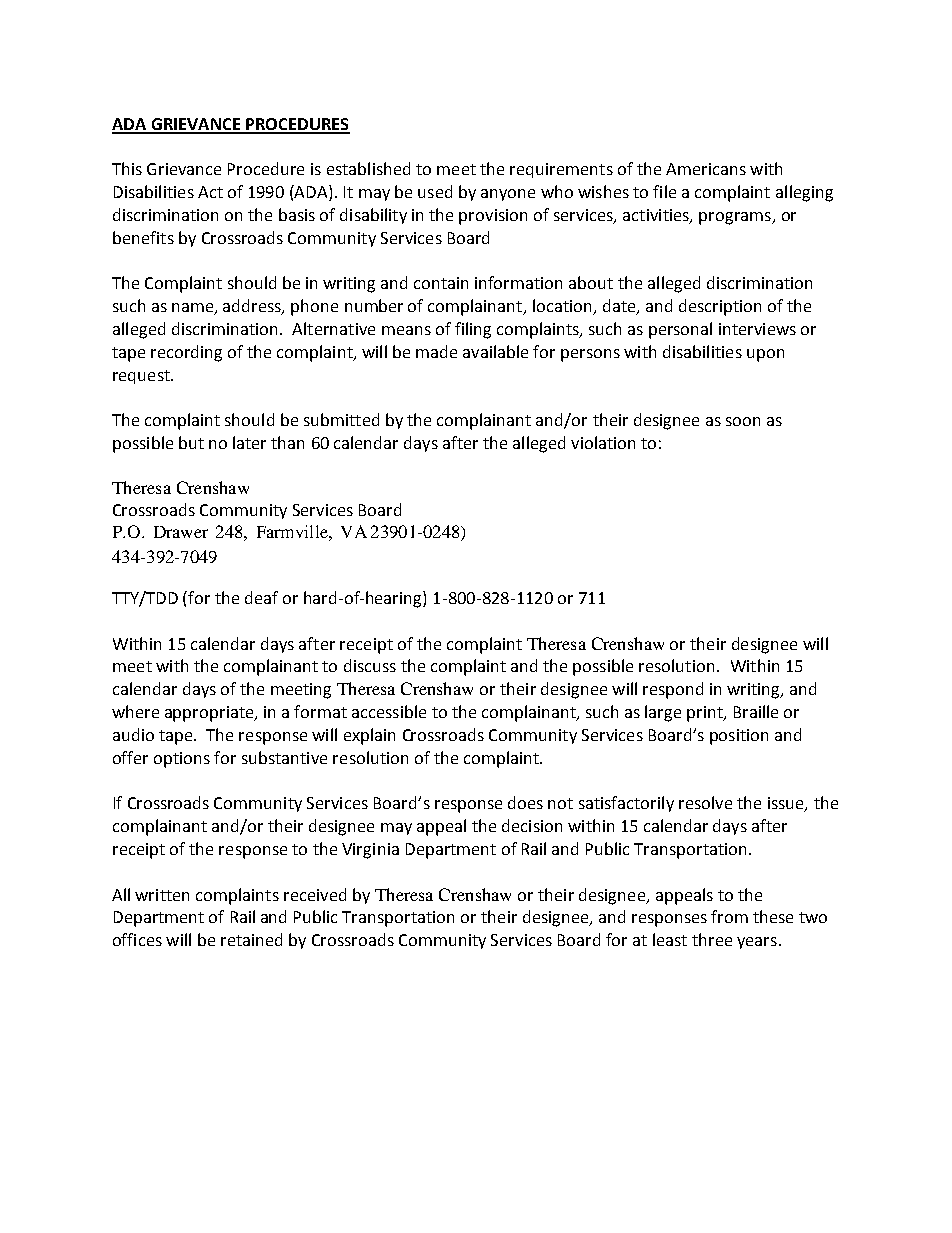 Image resolution: width=952 pixels, height=1233 pixels. I want to click on soon, so click(743, 421).
